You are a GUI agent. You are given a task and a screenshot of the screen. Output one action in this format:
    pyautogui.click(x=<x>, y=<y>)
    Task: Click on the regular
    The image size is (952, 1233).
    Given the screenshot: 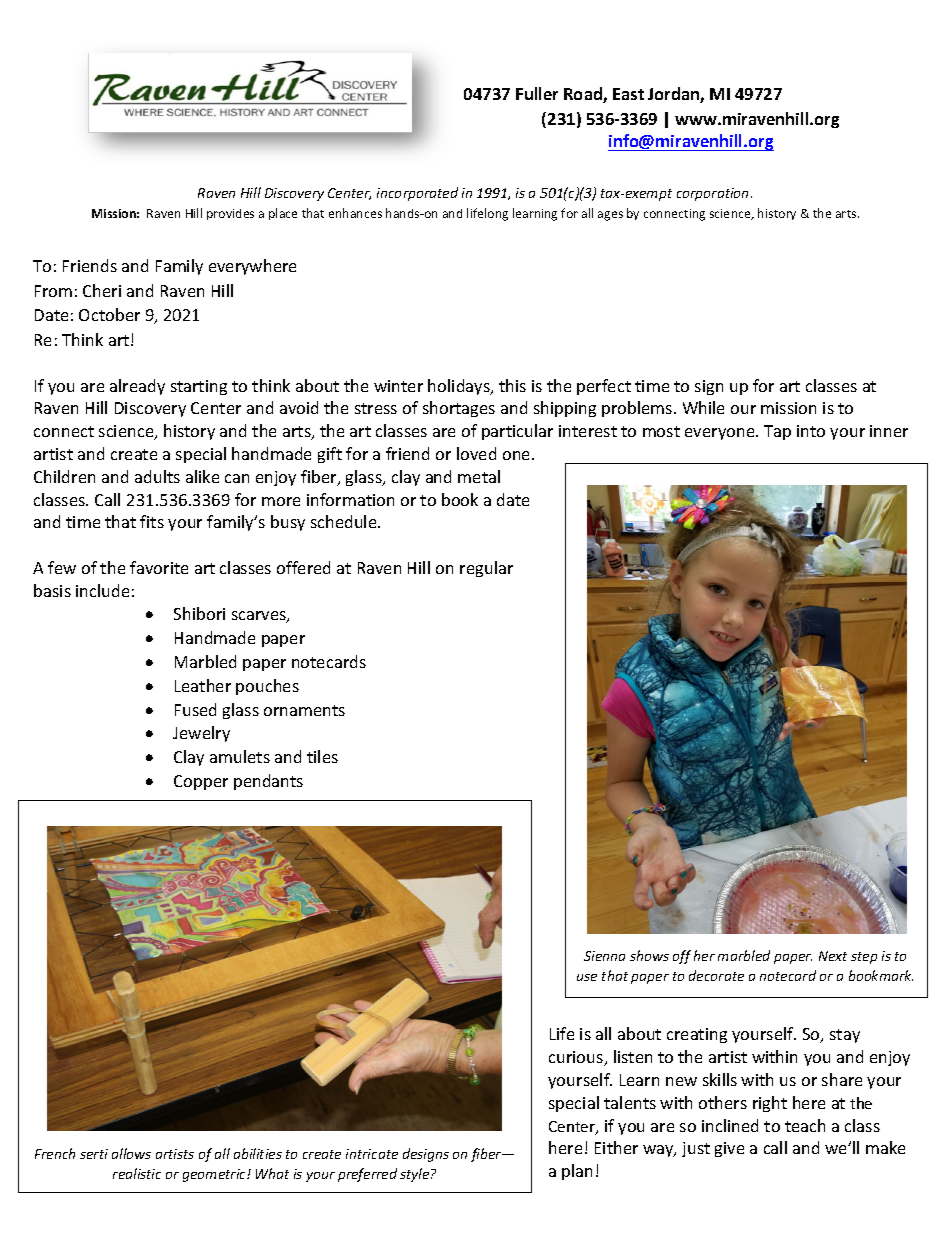 What is the action you would take?
    pyautogui.click(x=486, y=569)
